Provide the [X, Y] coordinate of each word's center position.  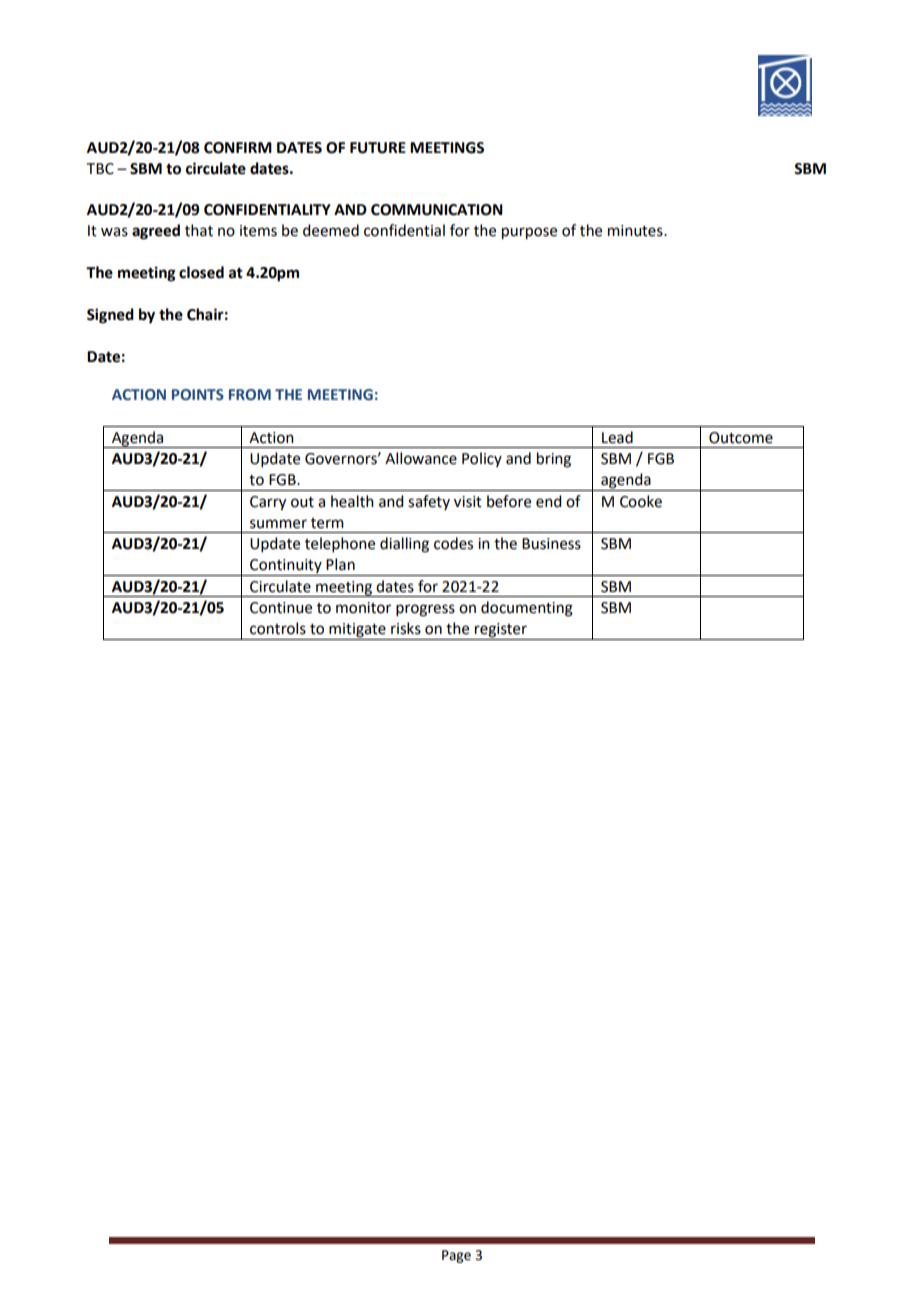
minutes [636, 231]
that [199, 230]
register [501, 631]
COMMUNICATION [437, 210]
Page [456, 1256]
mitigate [357, 631]
